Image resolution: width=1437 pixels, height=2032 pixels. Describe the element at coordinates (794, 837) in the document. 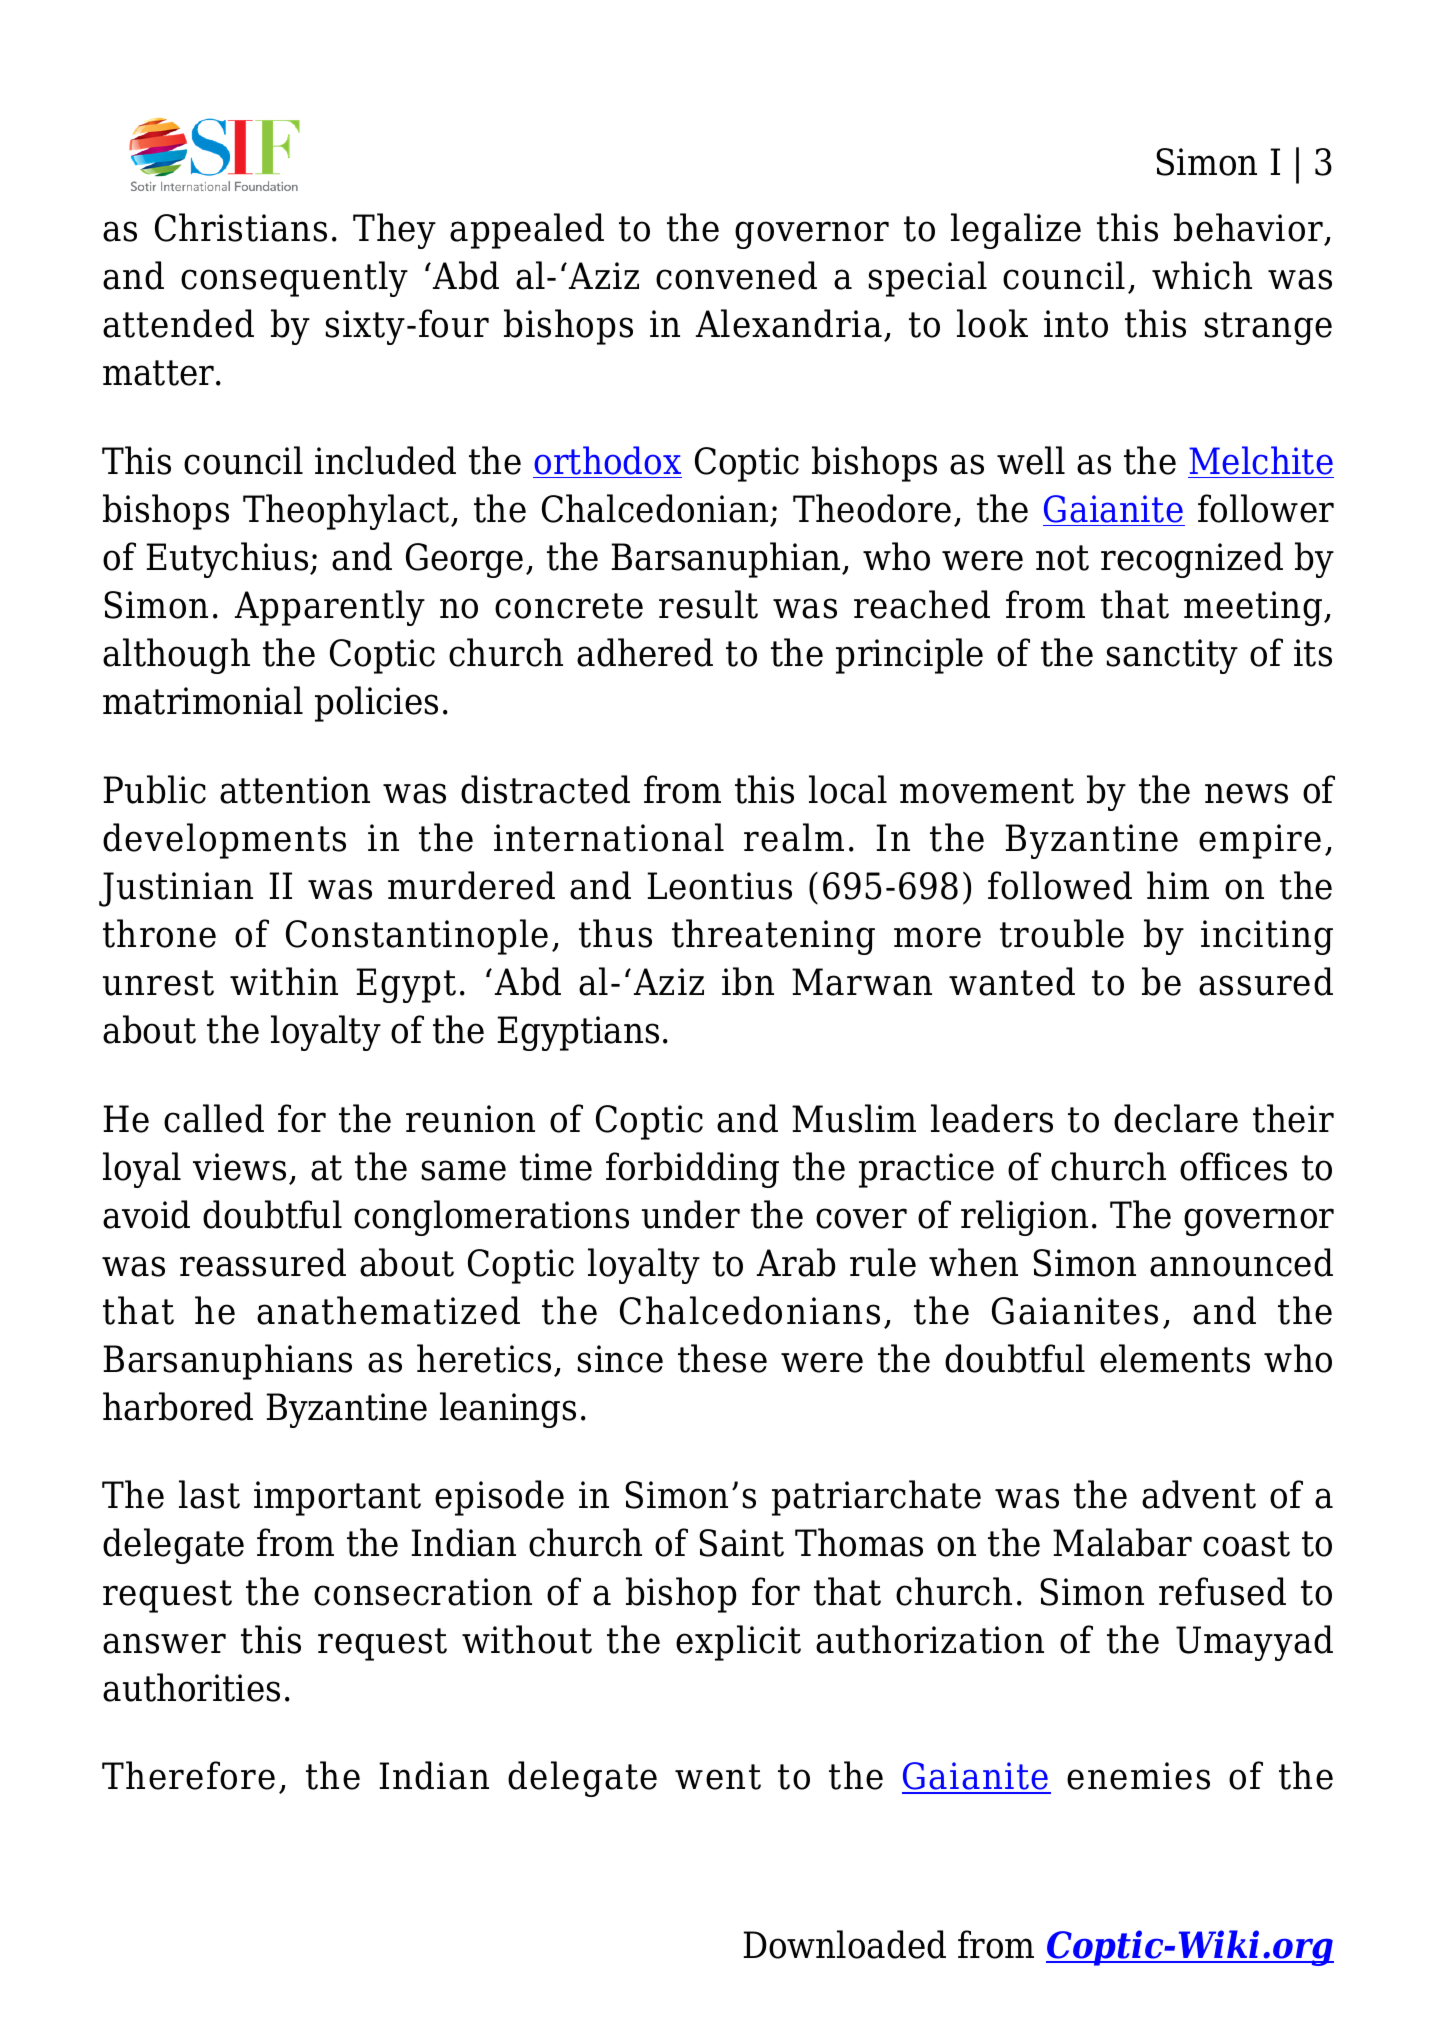

I see `realm` at that location.
